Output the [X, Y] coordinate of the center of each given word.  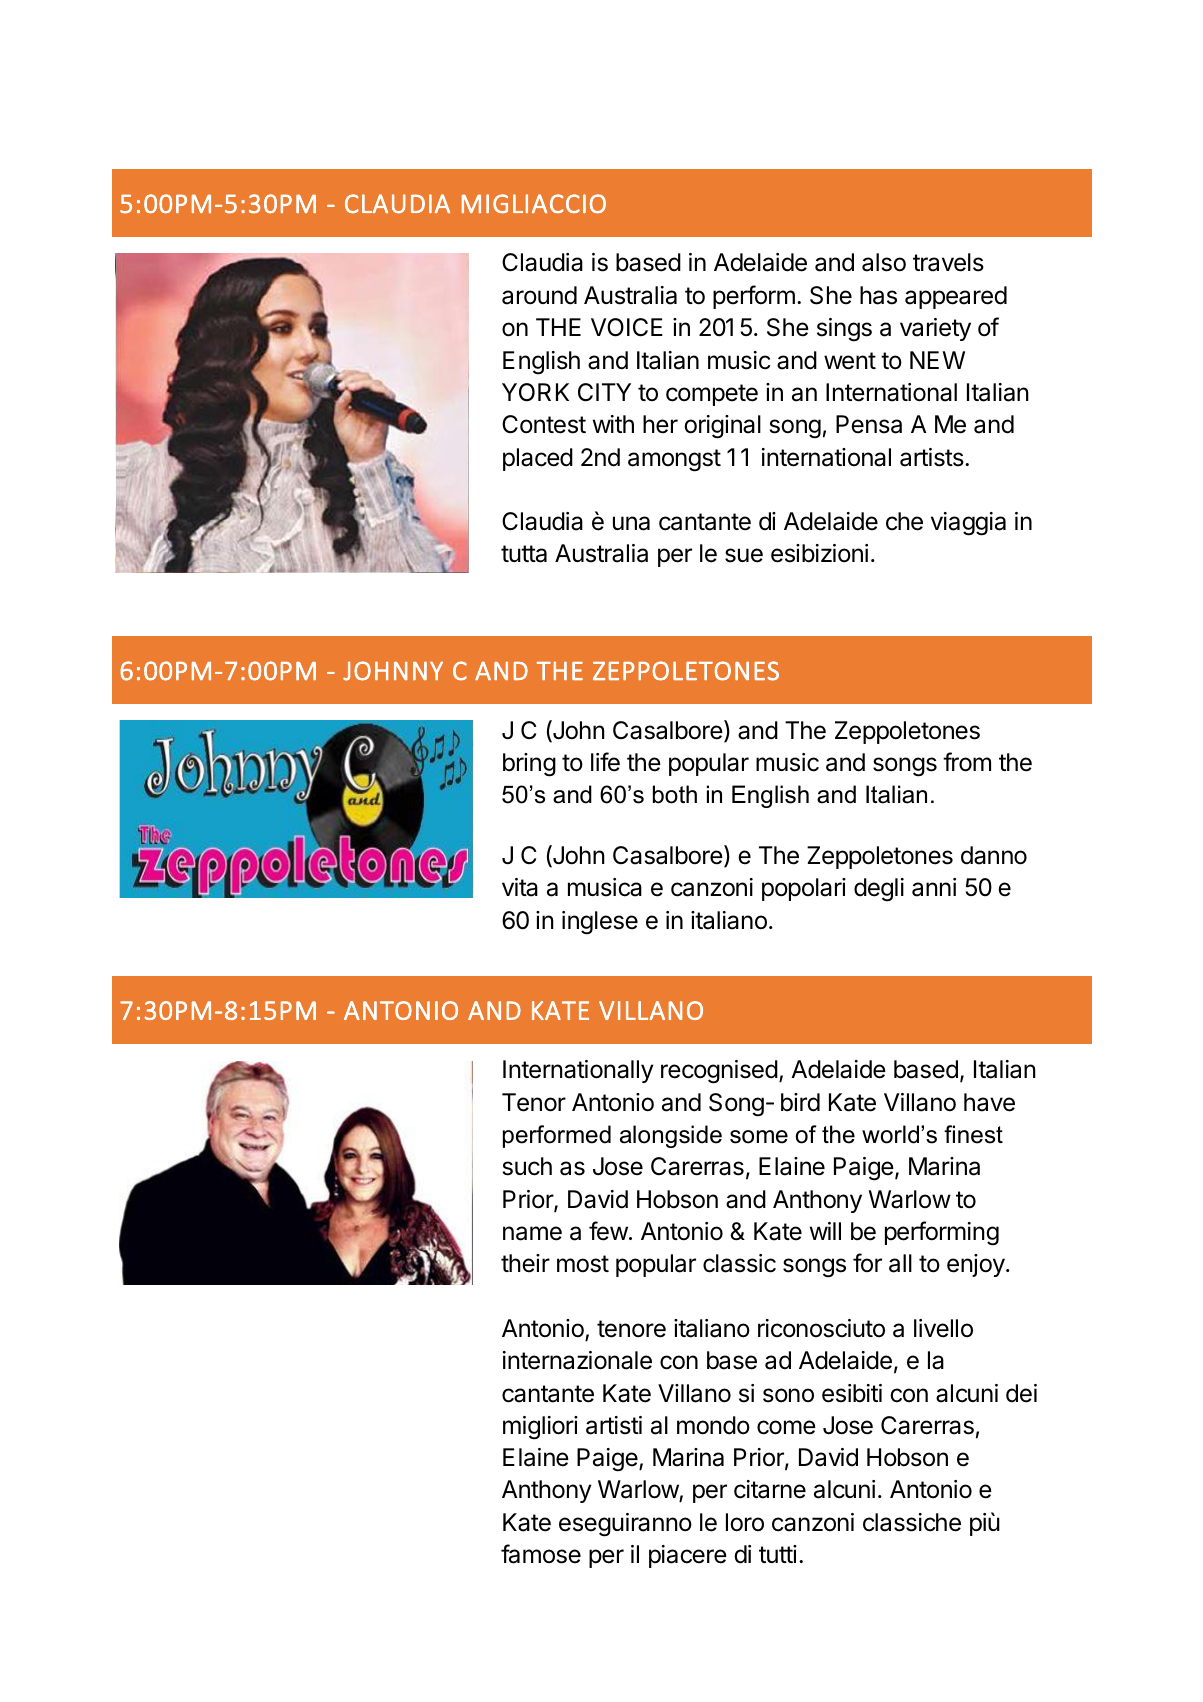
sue [744, 555]
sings [844, 330]
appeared [956, 297]
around [539, 295]
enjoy [977, 1265]
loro [745, 1522]
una [631, 523]
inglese [600, 923]
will [825, 1231]
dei [1021, 1393]
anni [934, 887]
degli [879, 890]
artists [932, 457]
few [608, 1231]
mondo [713, 1425]
